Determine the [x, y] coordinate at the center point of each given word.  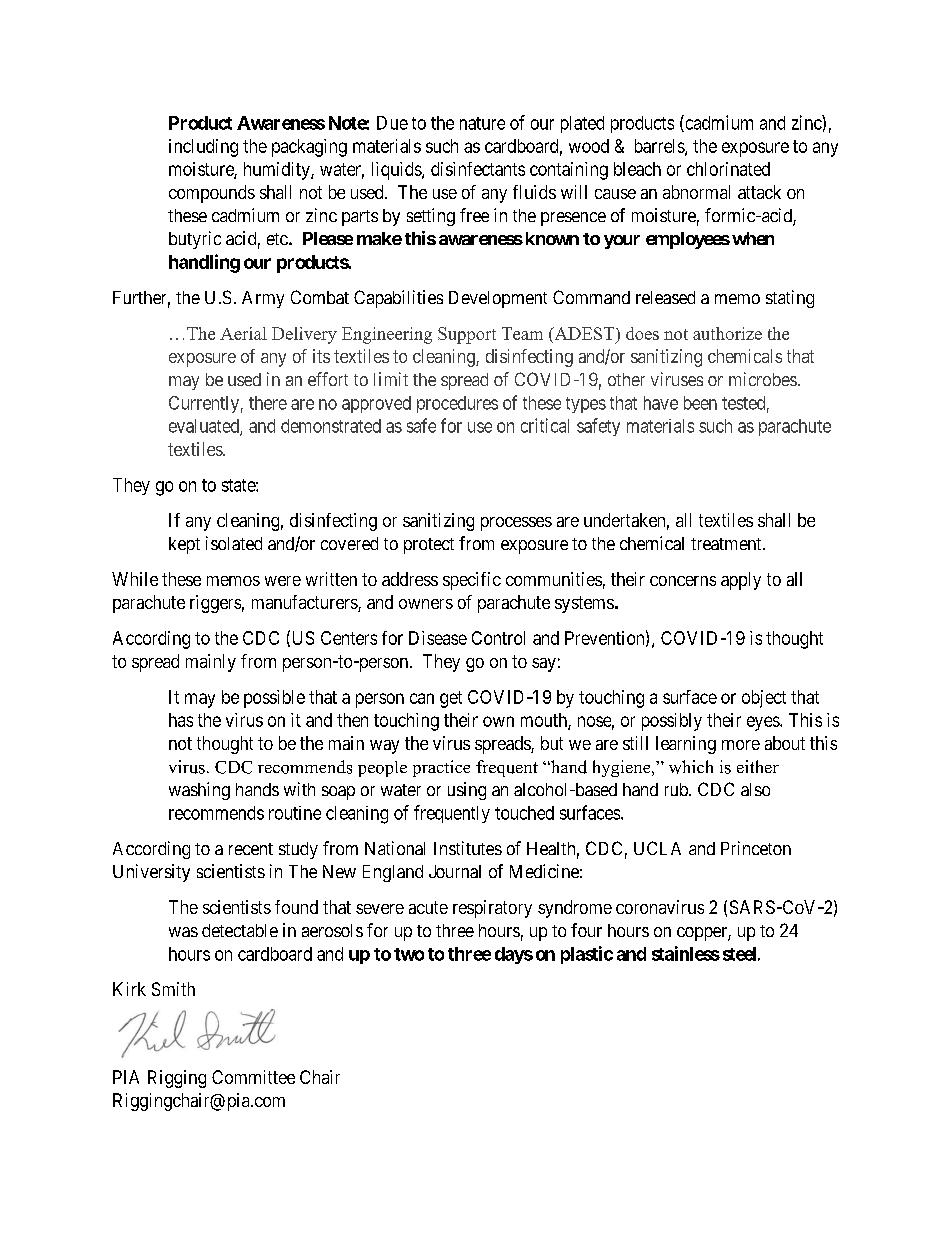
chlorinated [728, 169]
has [181, 720]
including [203, 148]
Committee [253, 1077]
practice [441, 768]
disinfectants [478, 169]
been [700, 403]
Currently [204, 404]
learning [686, 745]
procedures [457, 404]
